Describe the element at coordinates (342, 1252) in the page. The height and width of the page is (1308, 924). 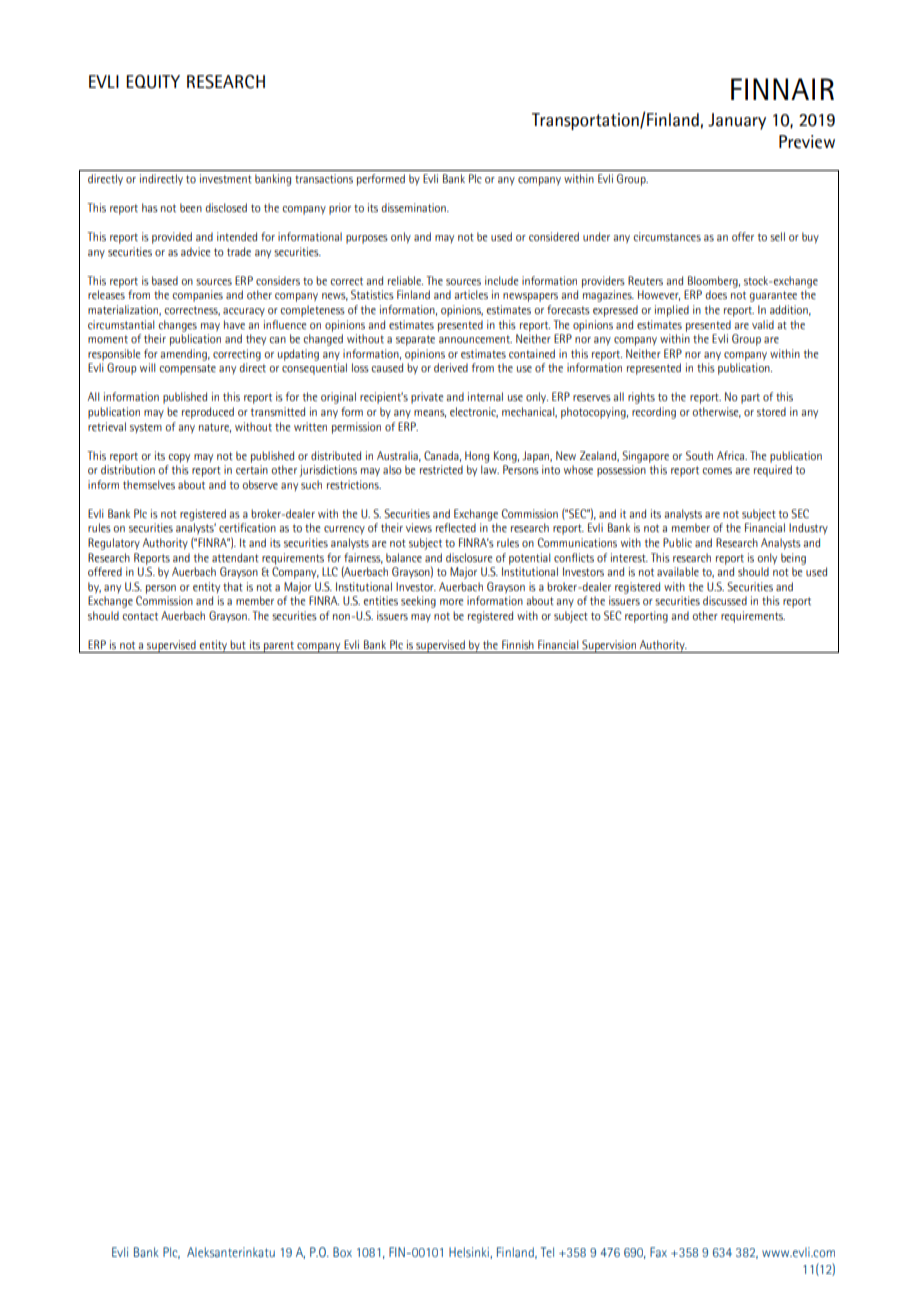
I see `Box` at that location.
